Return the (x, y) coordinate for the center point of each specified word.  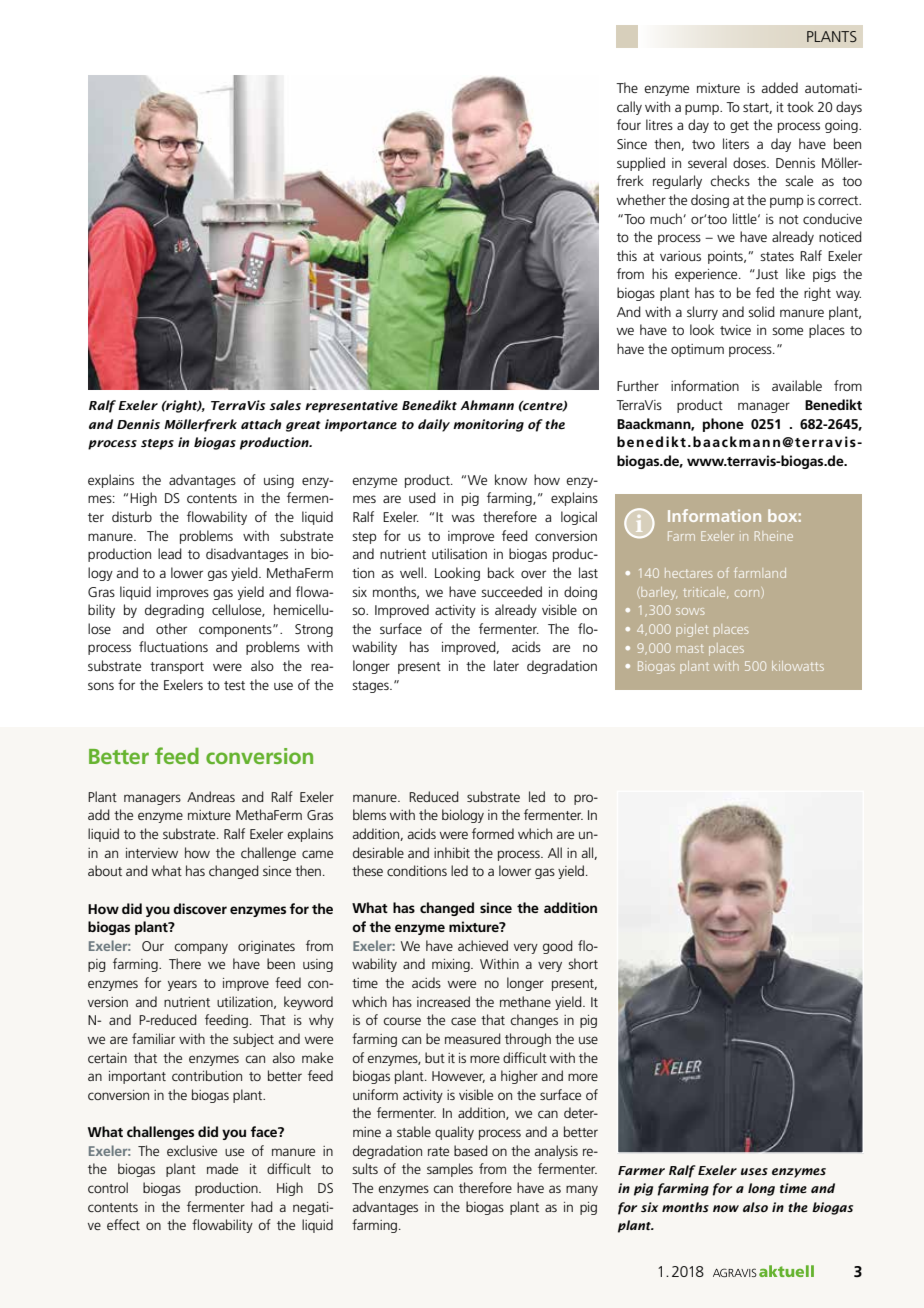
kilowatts (798, 666)
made (222, 1168)
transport (177, 668)
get (739, 127)
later (506, 665)
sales (285, 405)
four (629, 124)
